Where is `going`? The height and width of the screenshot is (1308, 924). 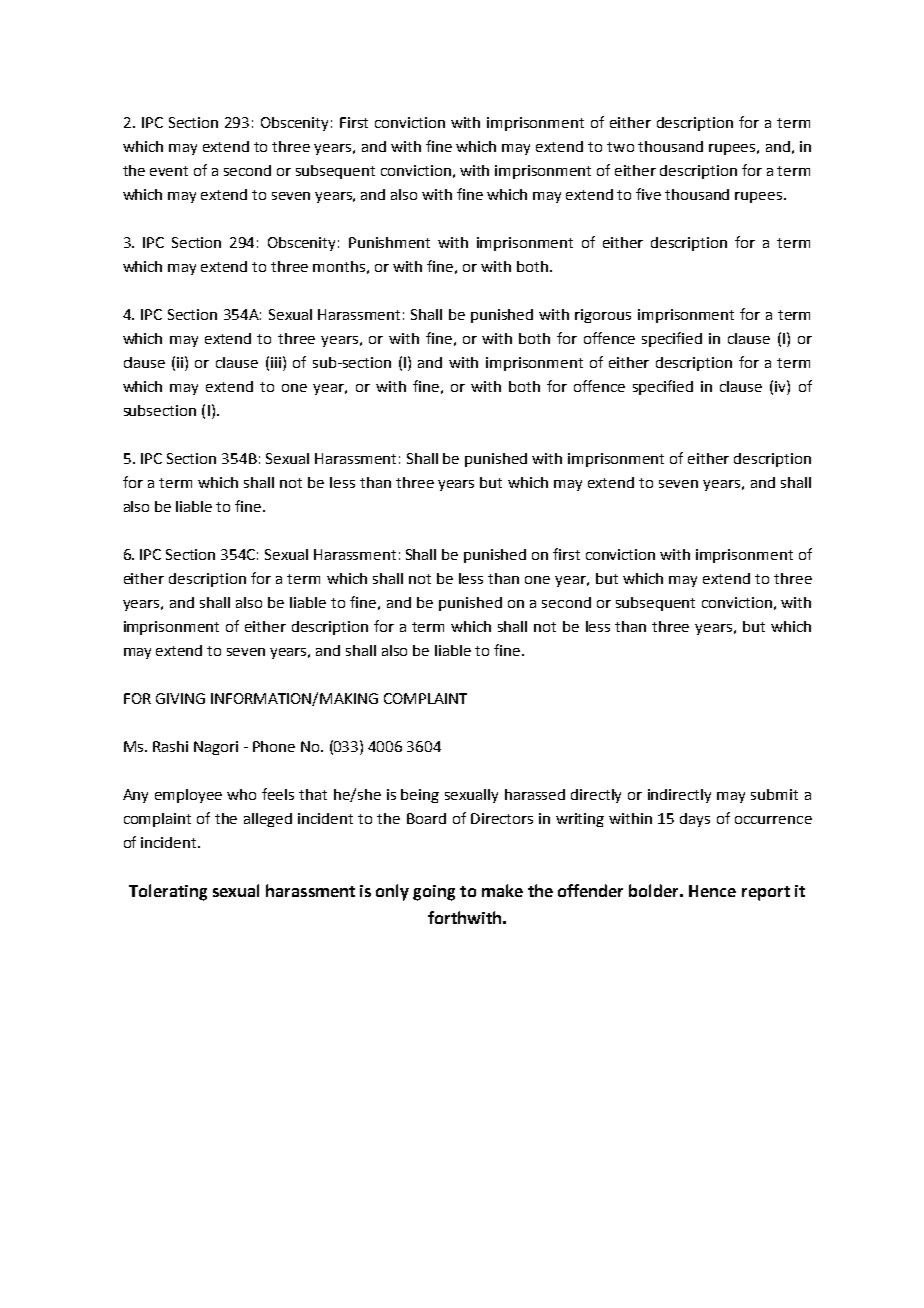
going is located at coordinates (434, 893).
